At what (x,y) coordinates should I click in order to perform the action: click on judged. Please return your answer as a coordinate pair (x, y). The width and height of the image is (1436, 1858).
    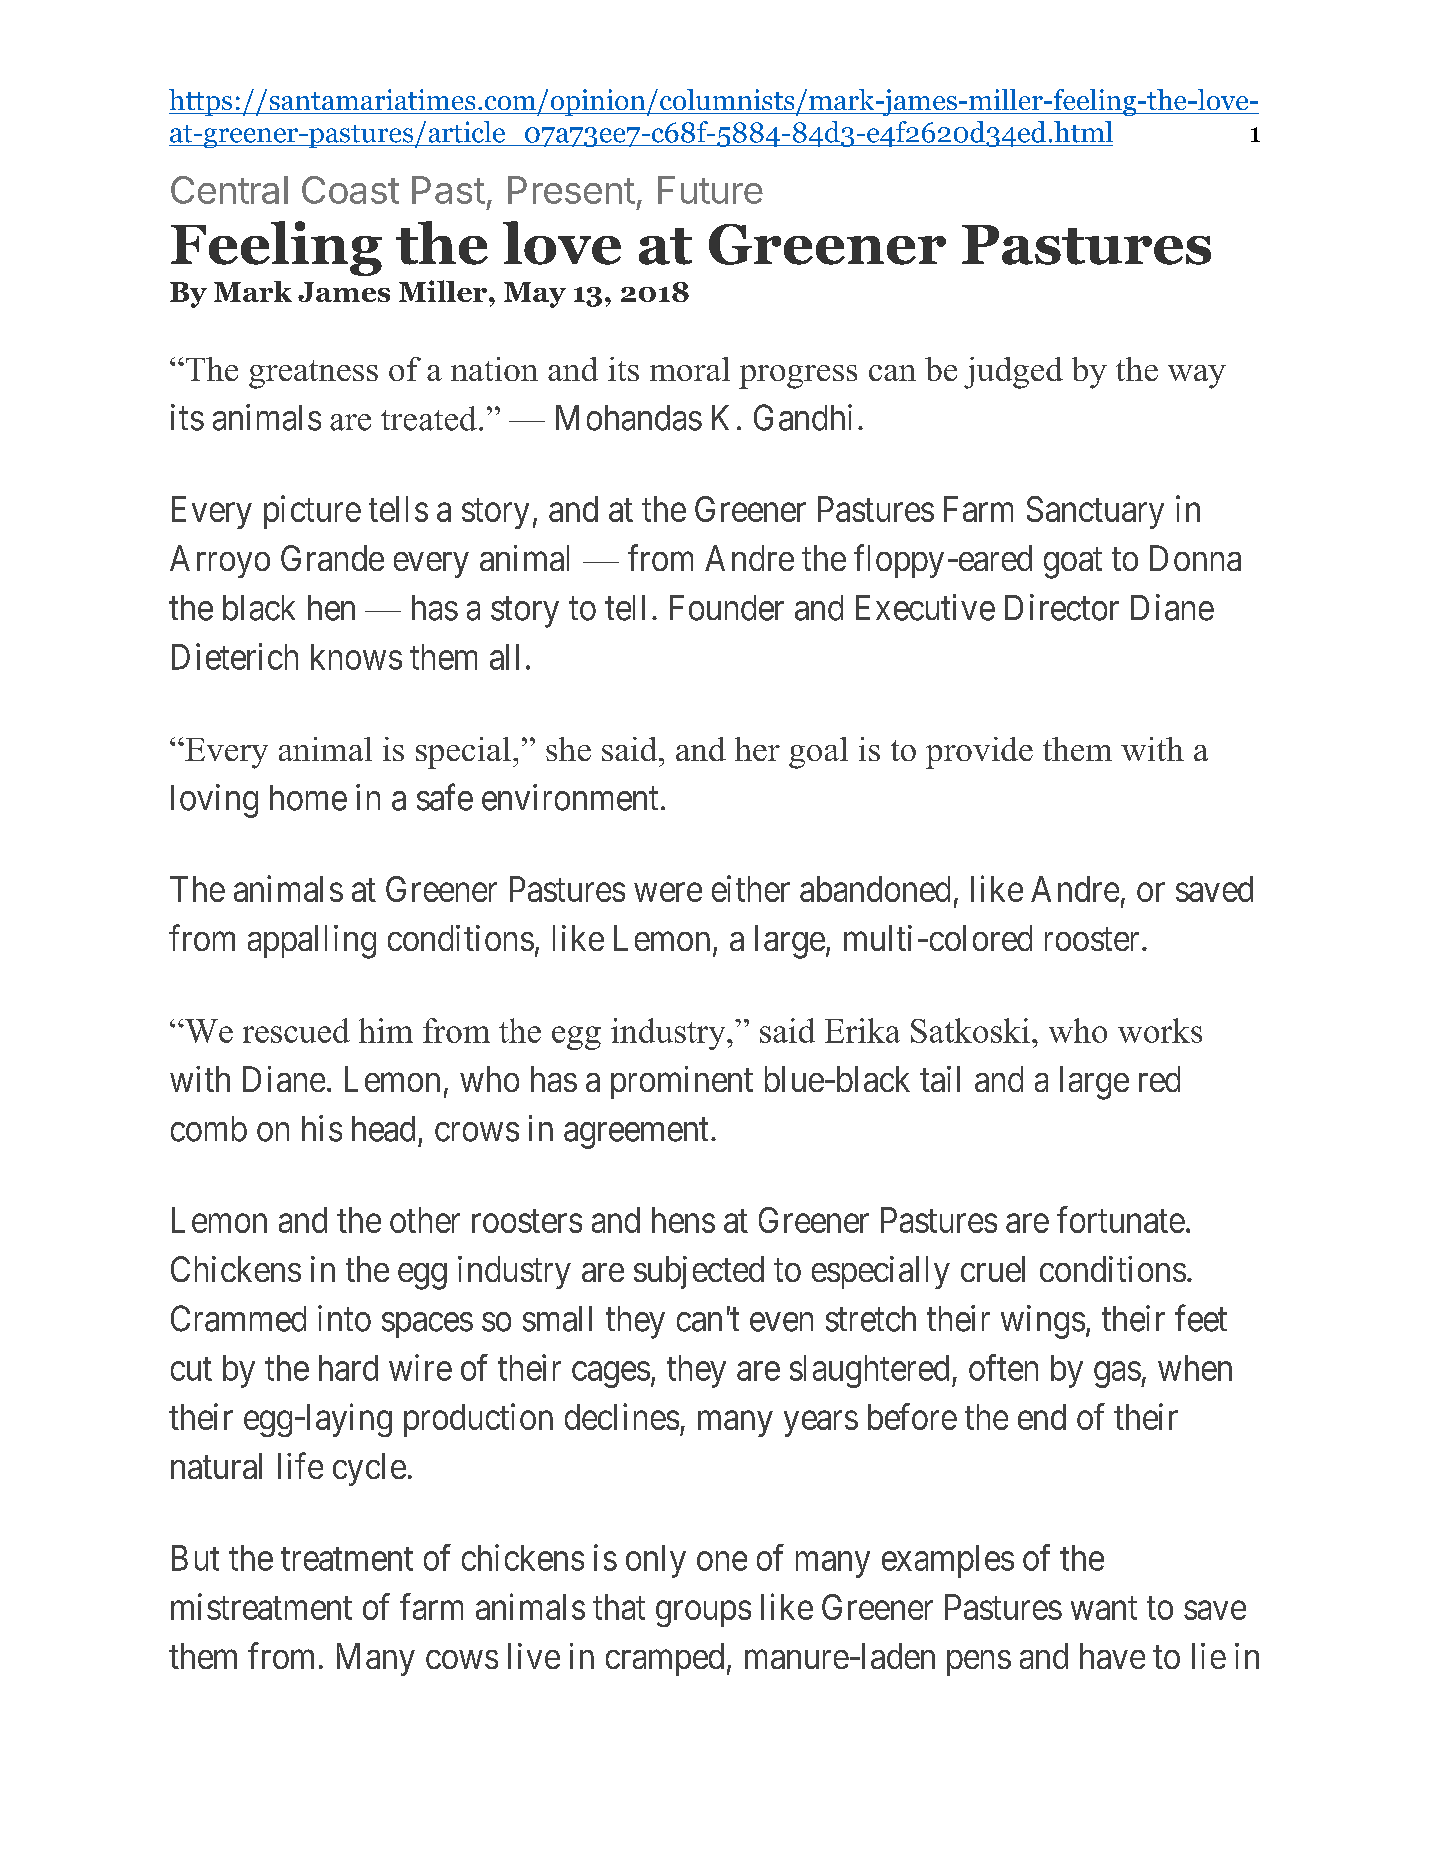
    Looking at the image, I should click on (1013, 373).
